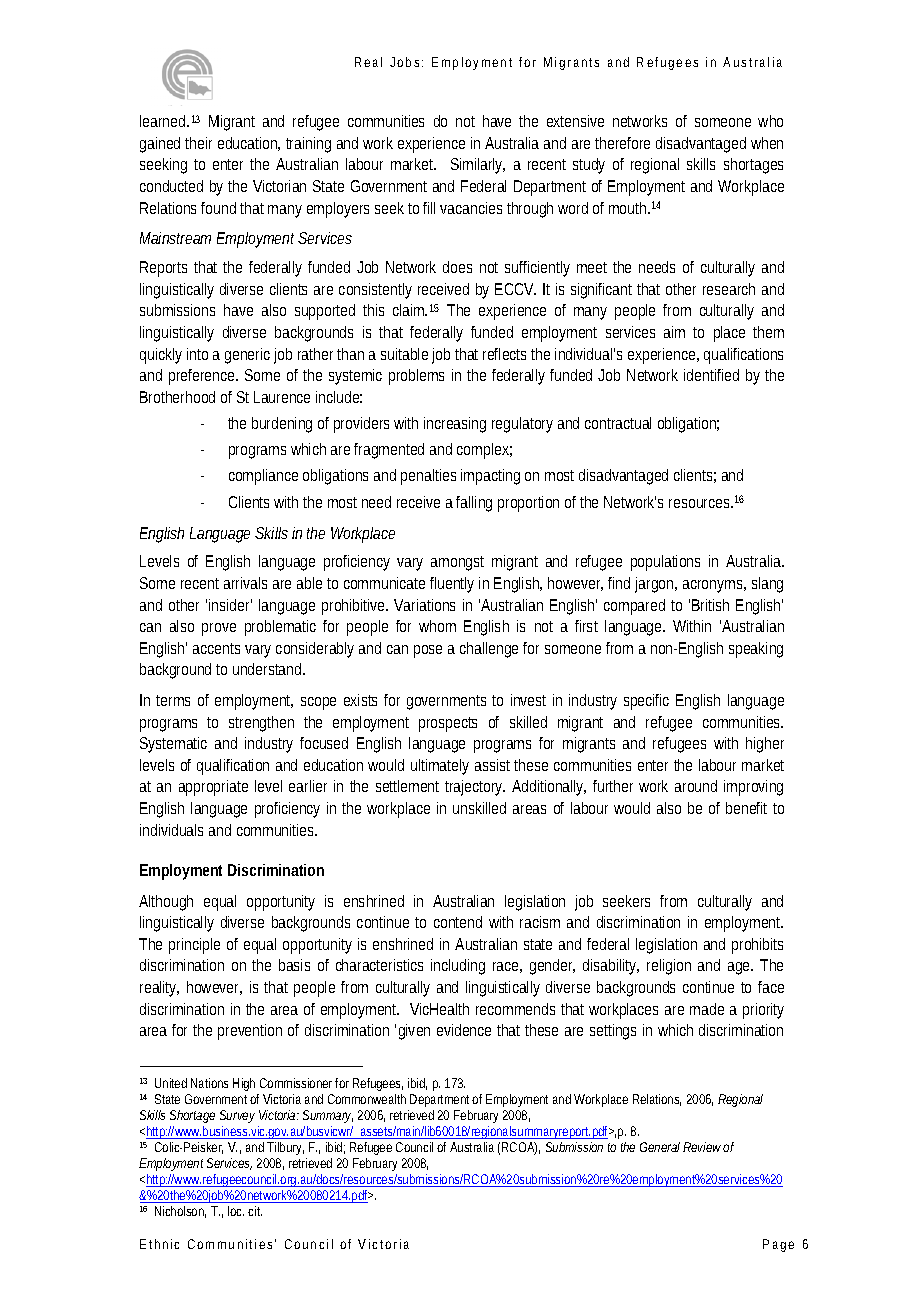  Describe the element at coordinates (236, 1211) in the screenshot. I see `loc` at that location.
